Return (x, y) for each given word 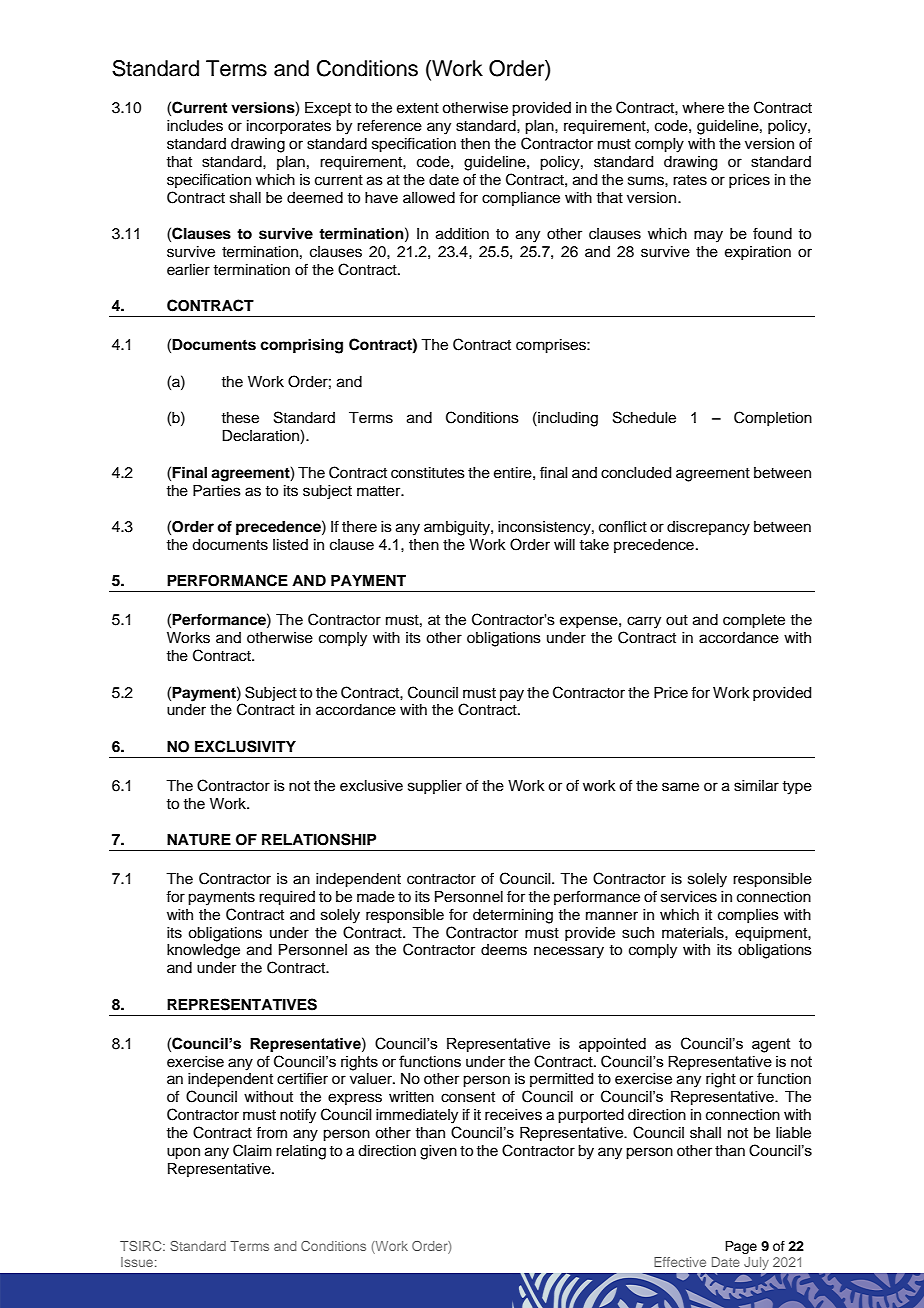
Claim (252, 1150)
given (438, 1152)
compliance (521, 199)
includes (195, 126)
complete (754, 621)
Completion (773, 418)
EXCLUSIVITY (245, 746)
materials (694, 933)
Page (741, 1247)
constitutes (428, 473)
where (703, 108)
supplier (435, 787)
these (240, 418)
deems (504, 950)
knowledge (203, 951)
